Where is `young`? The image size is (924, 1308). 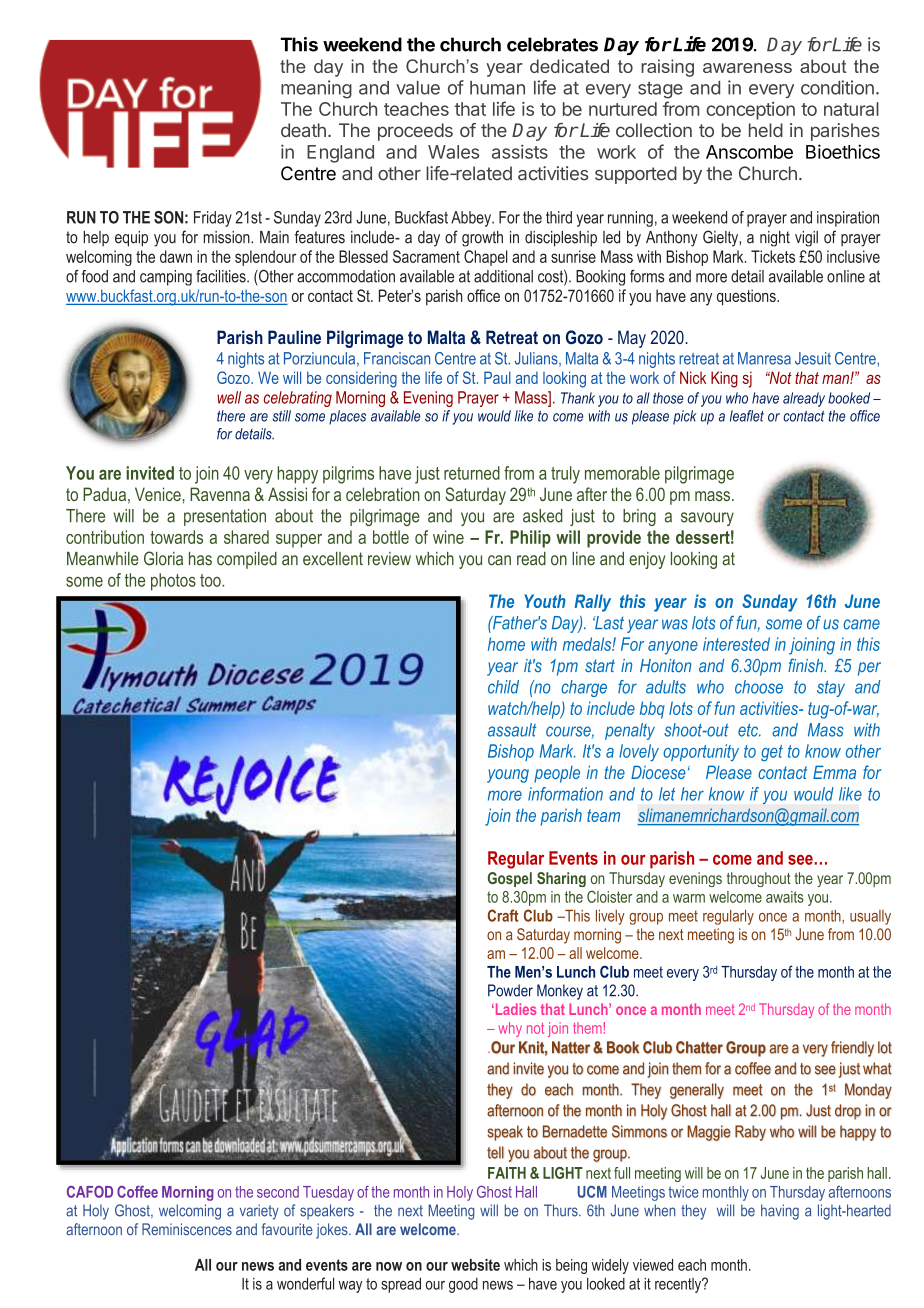
young is located at coordinates (508, 776).
